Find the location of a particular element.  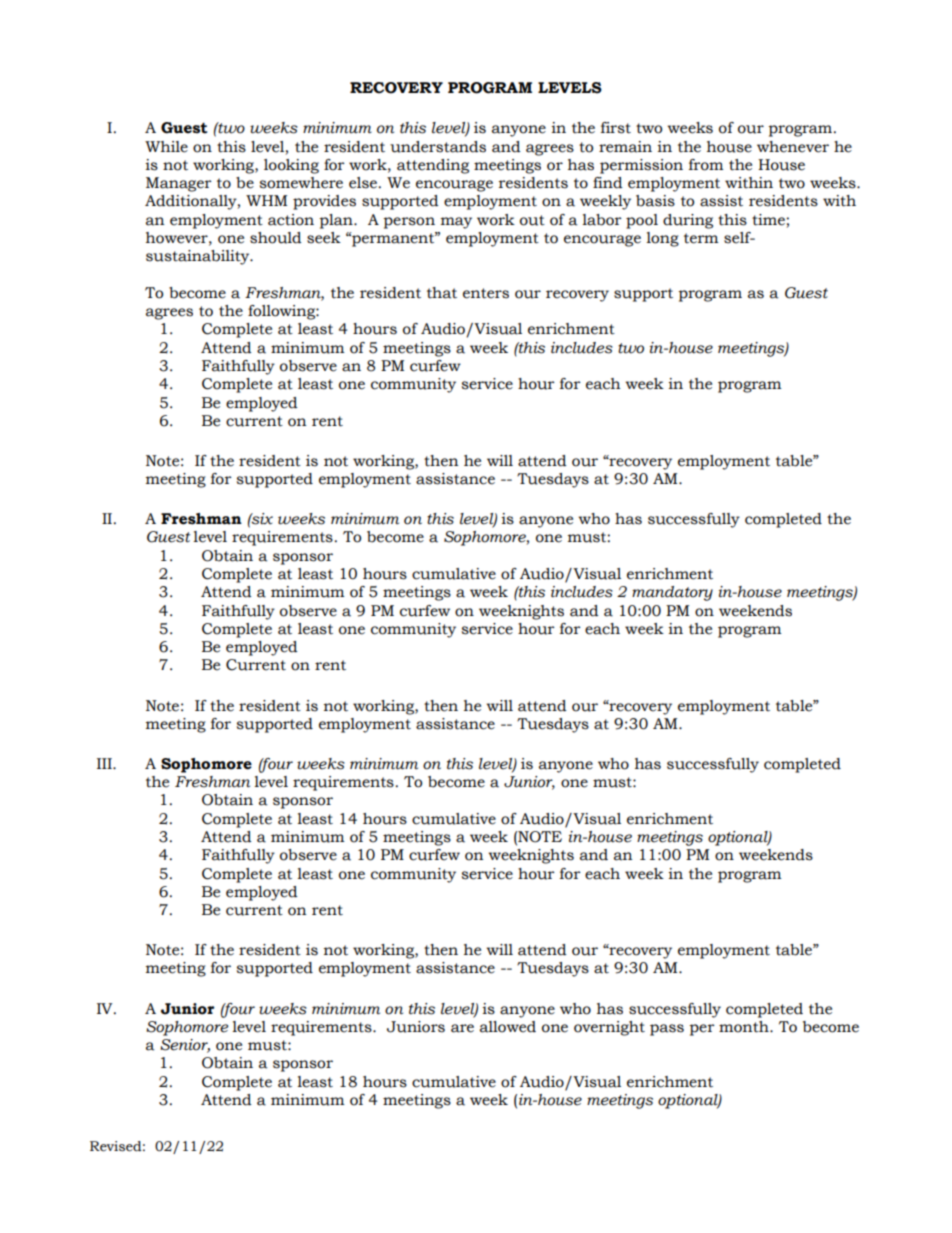

are is located at coordinates (462, 1028).
